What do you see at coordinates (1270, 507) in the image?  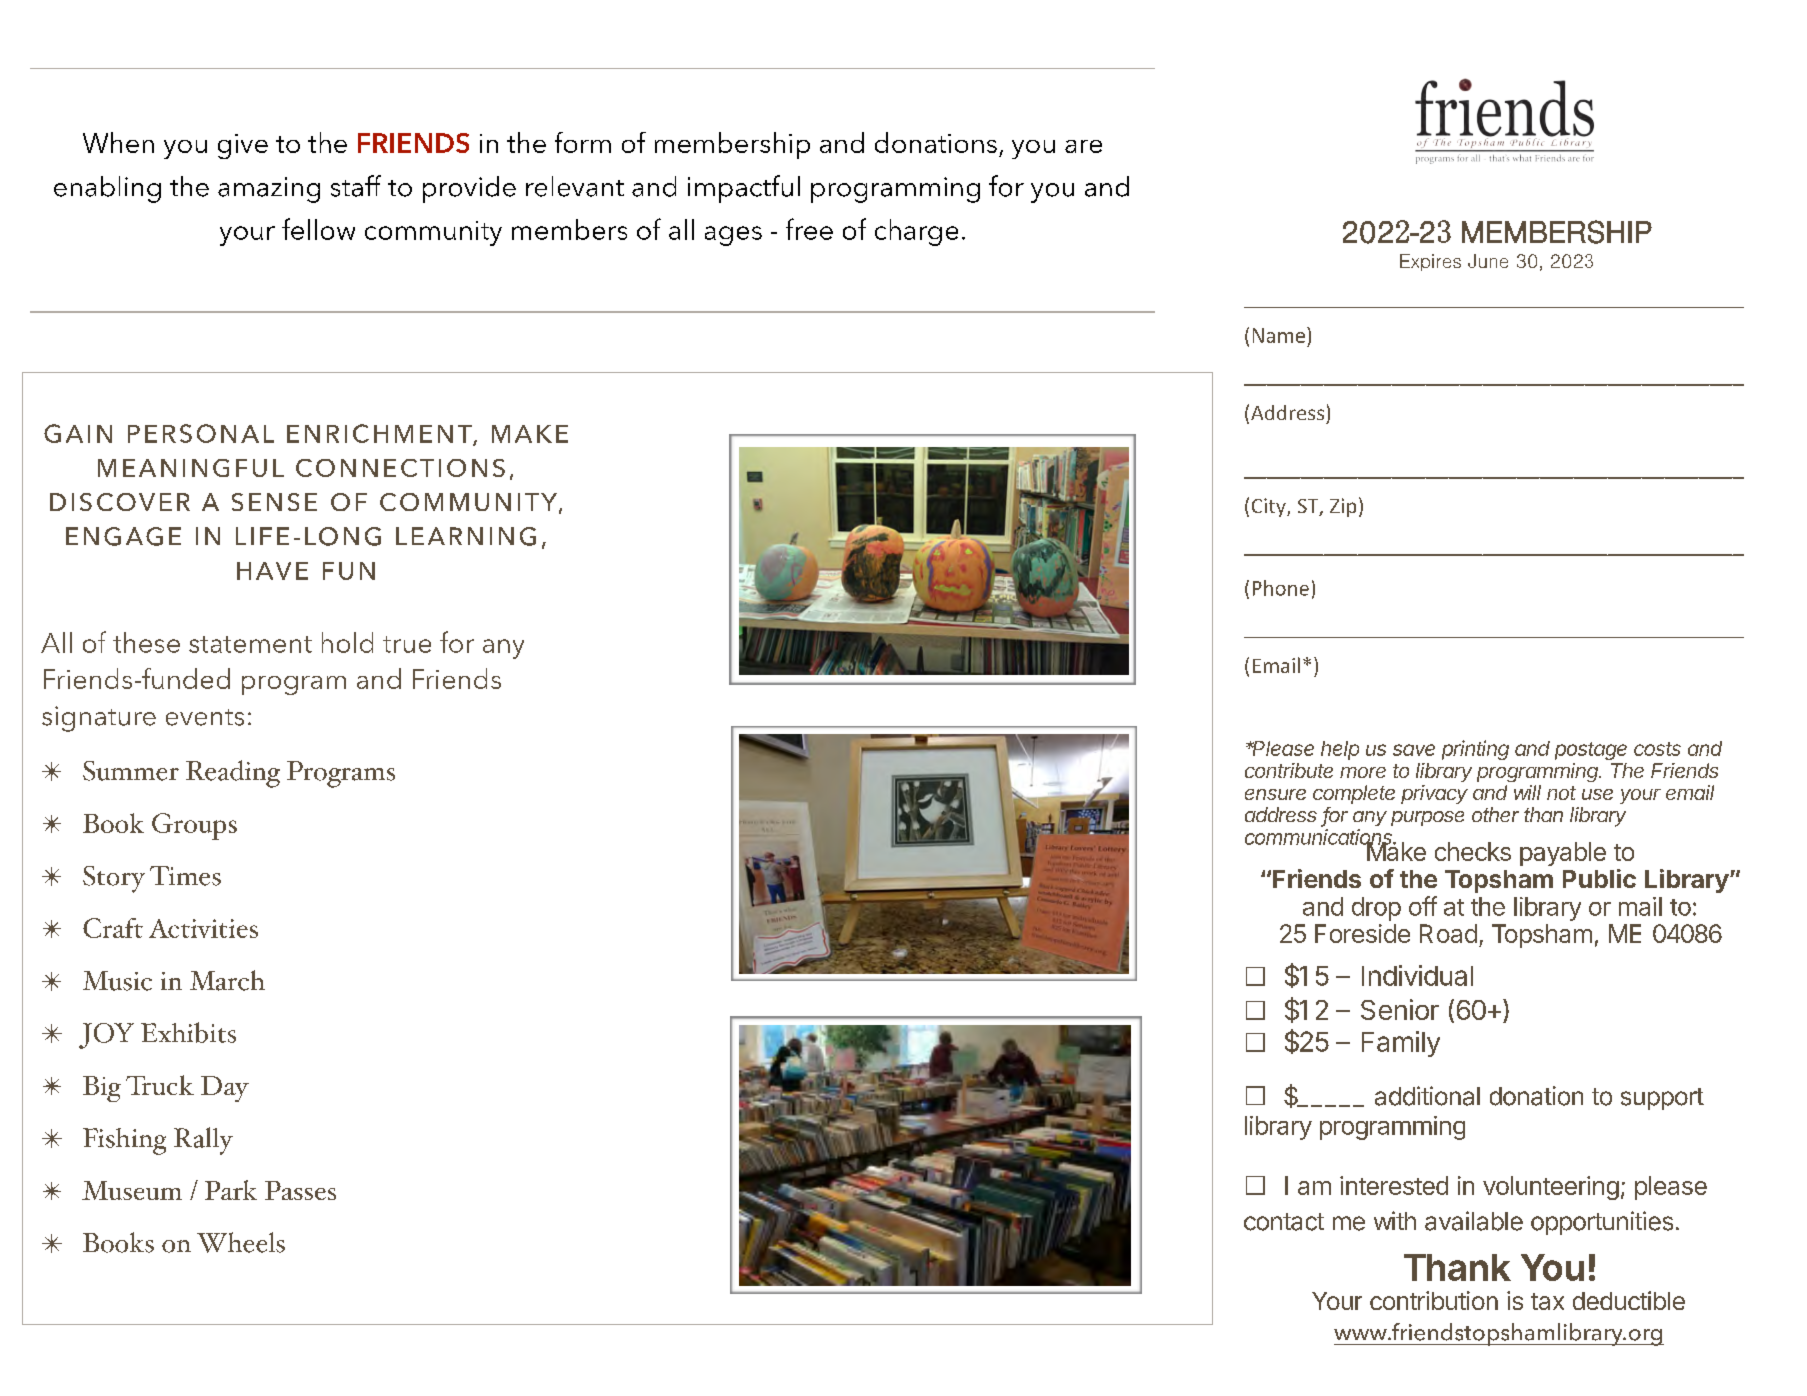 I see `City` at bounding box center [1270, 507].
